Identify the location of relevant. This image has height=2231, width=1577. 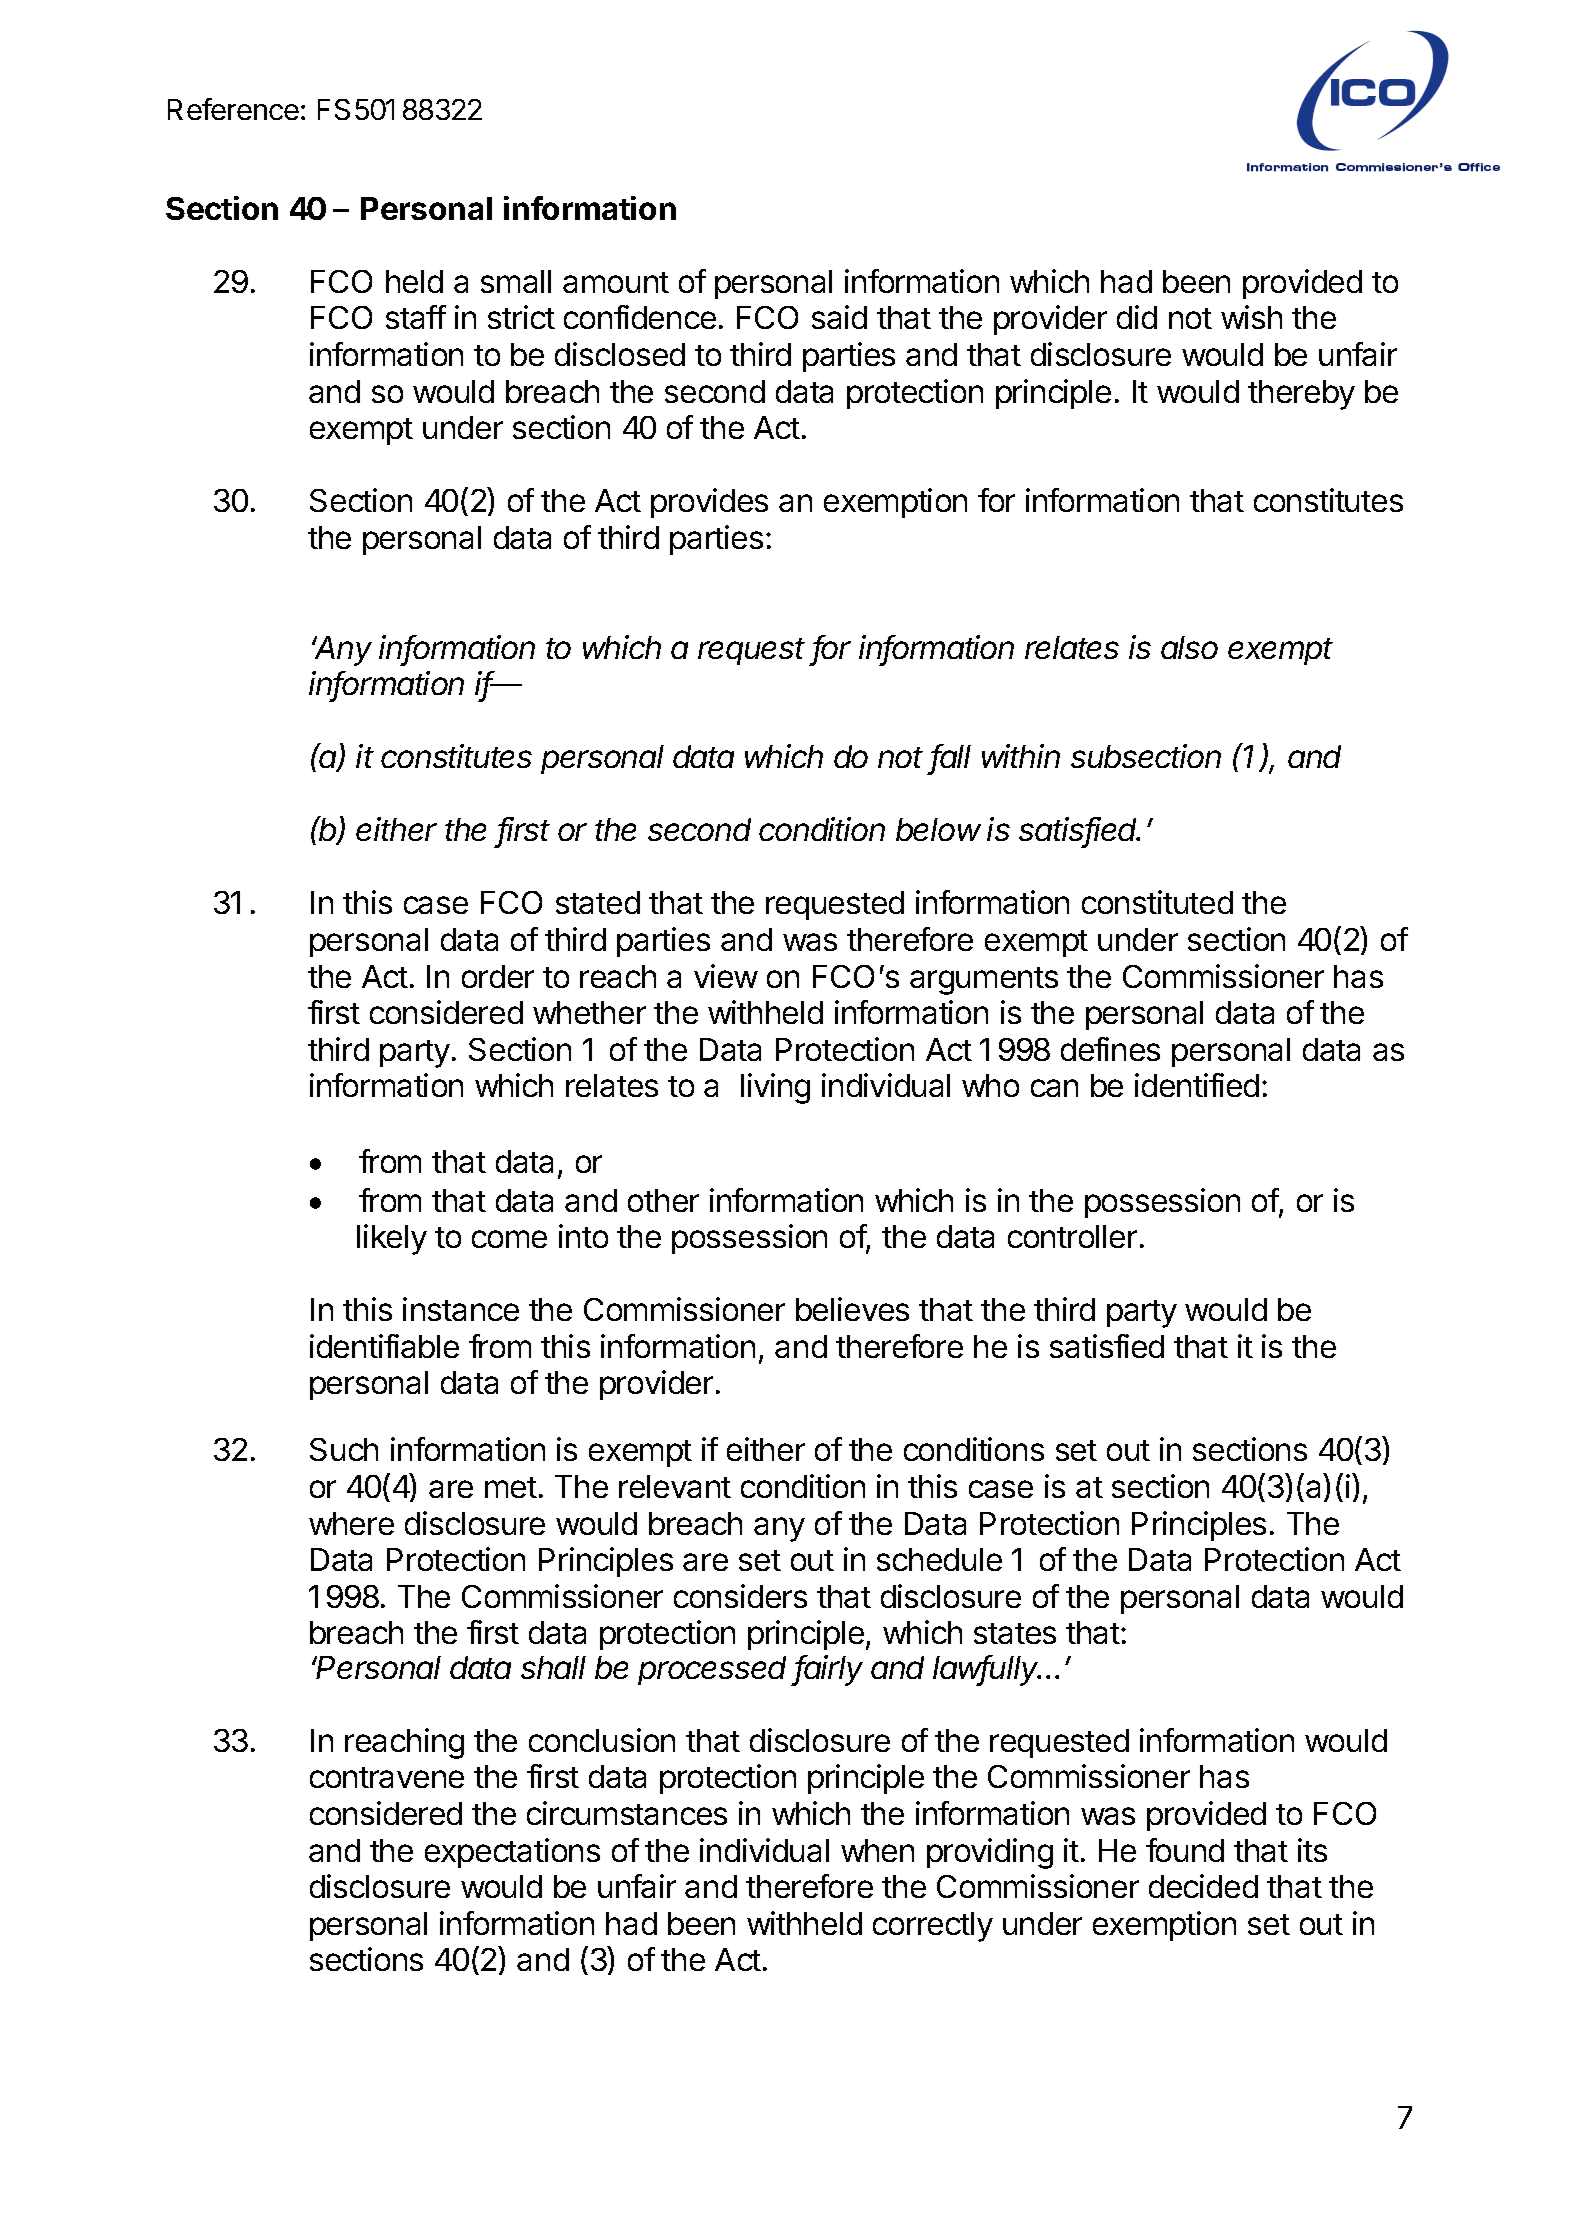
(675, 1486).
